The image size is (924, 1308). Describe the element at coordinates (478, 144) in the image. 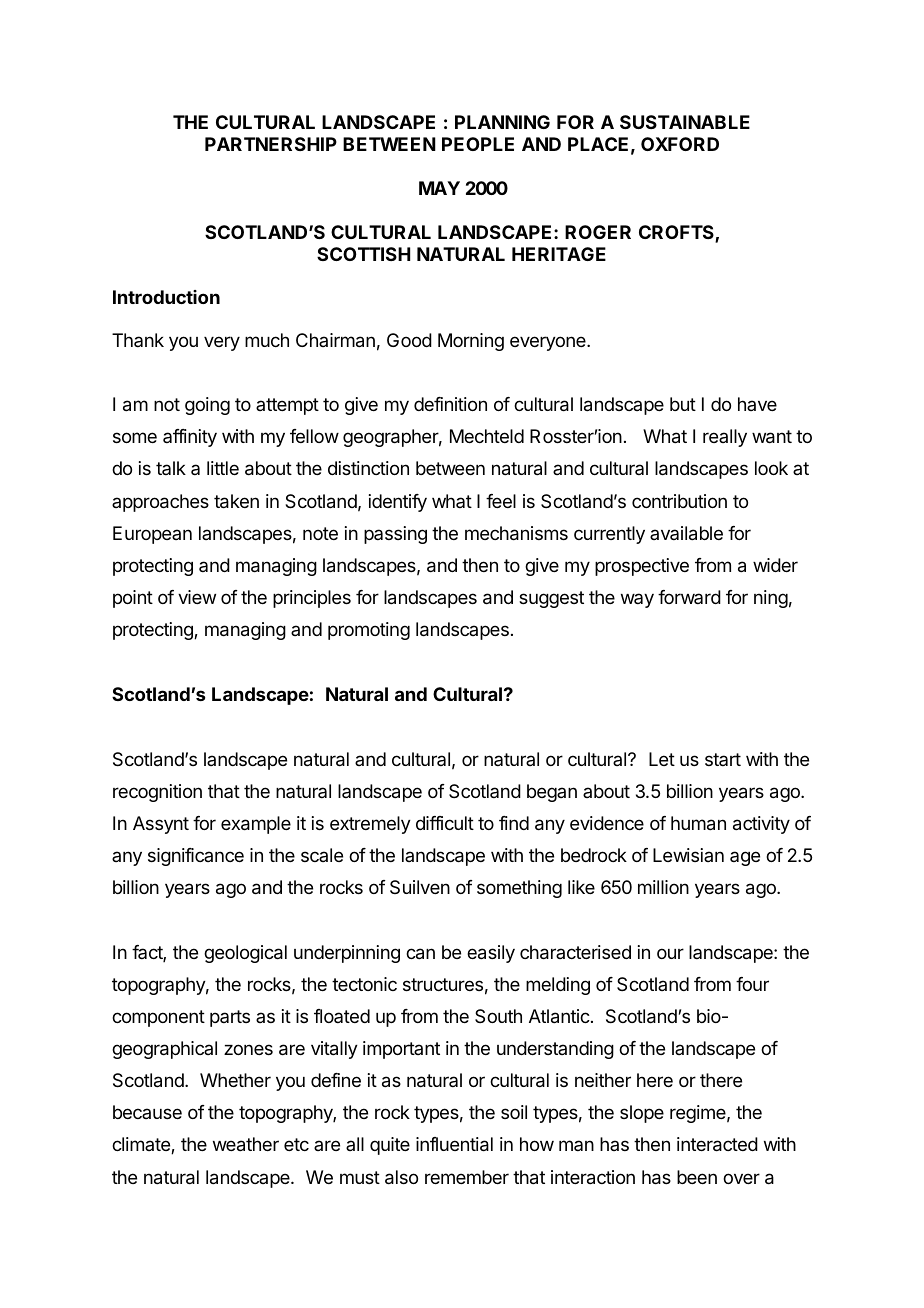

I see `PEOPLE` at that location.
